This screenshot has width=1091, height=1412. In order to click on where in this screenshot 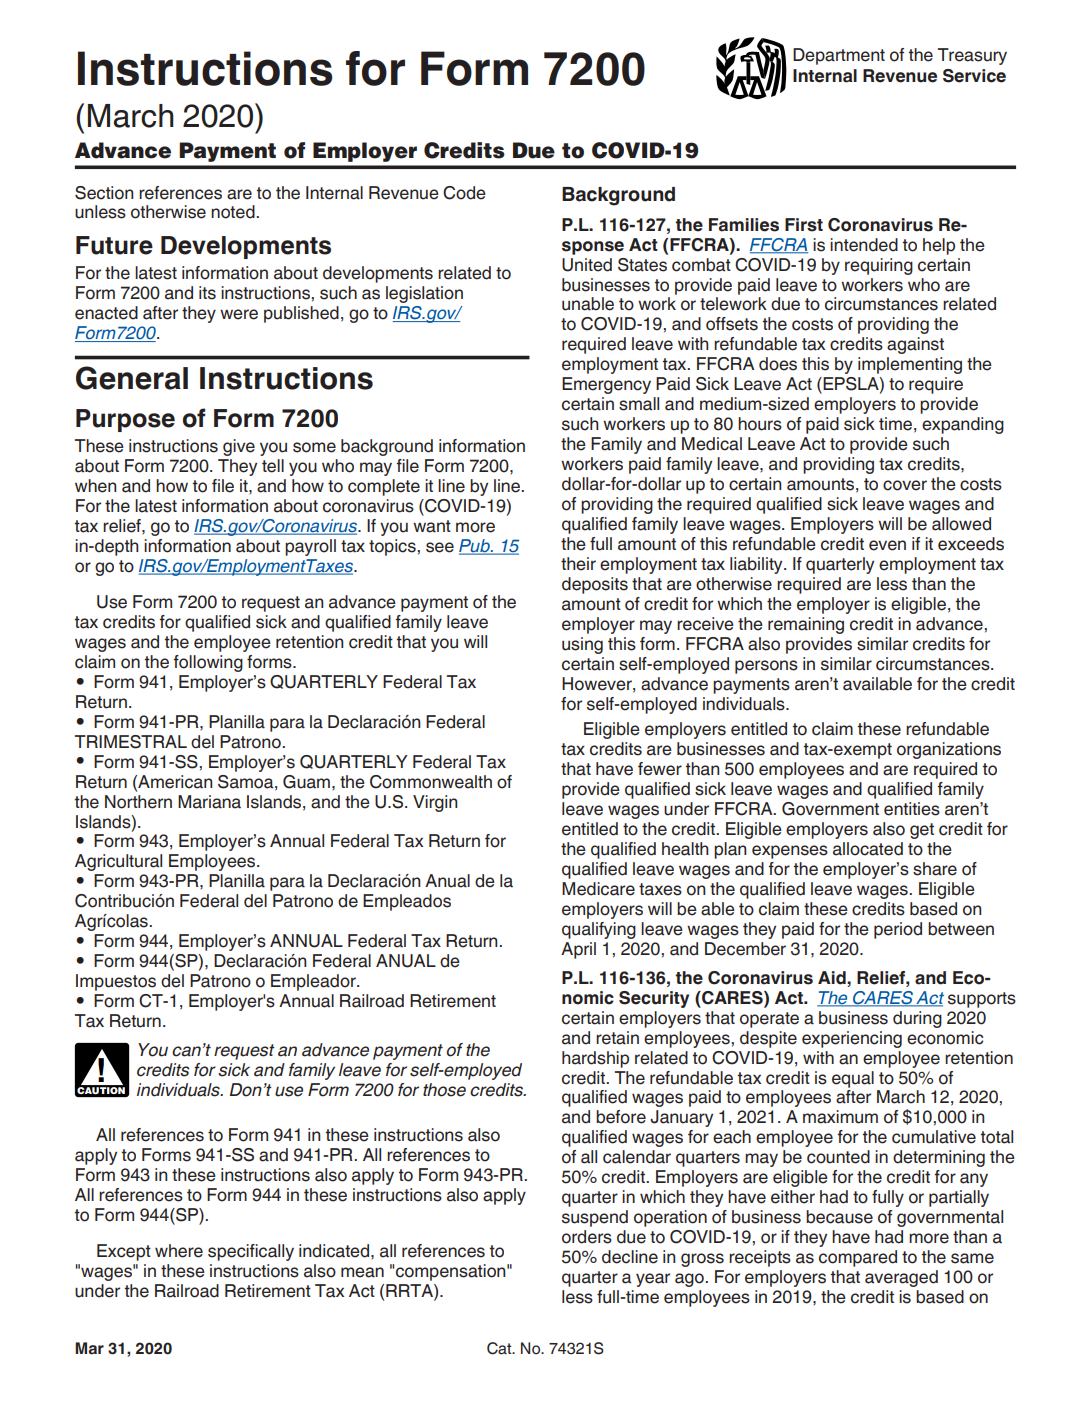, I will do `click(179, 1251)`.
